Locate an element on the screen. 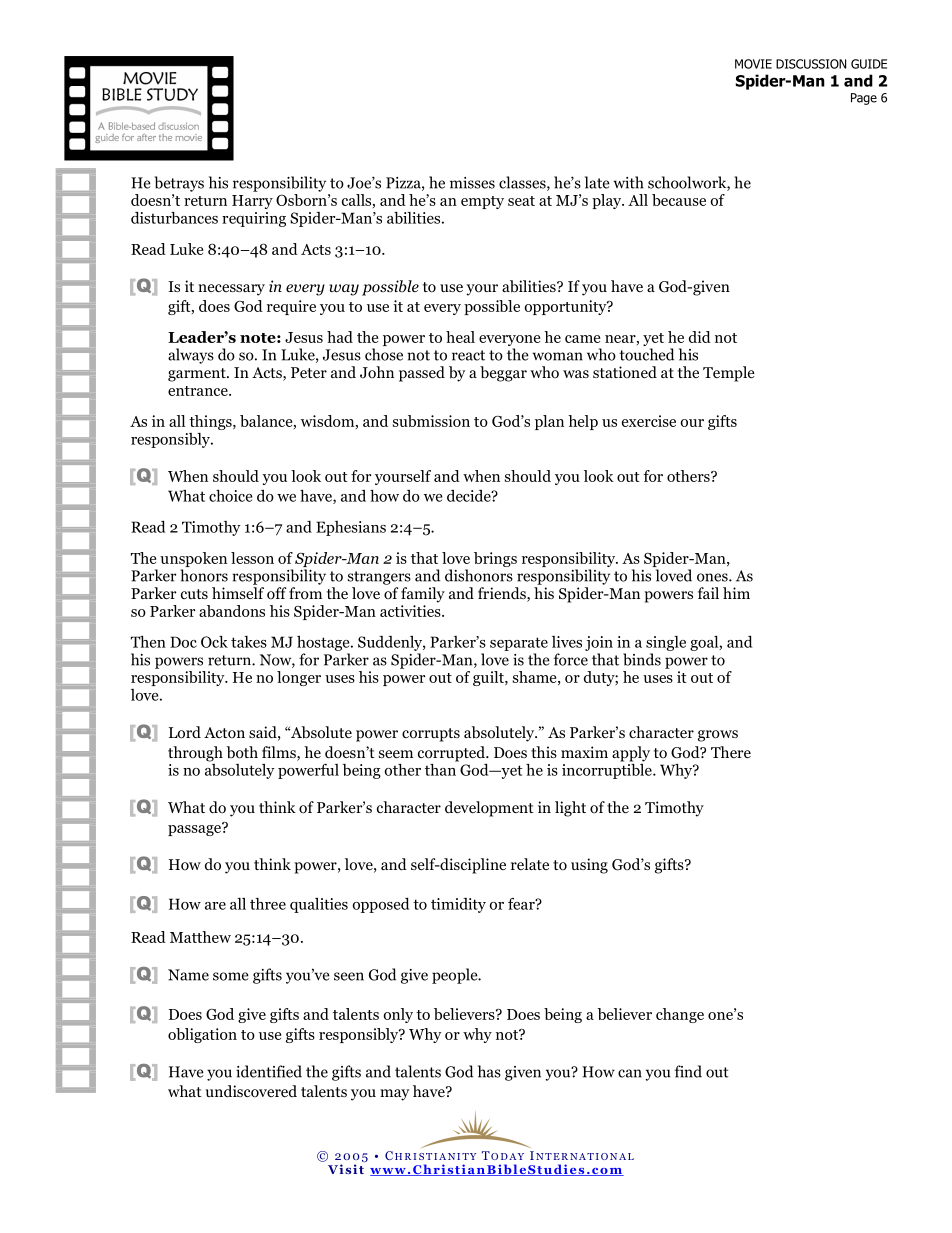 This screenshot has height=1233, width=952. undiscovered is located at coordinates (251, 1091).
